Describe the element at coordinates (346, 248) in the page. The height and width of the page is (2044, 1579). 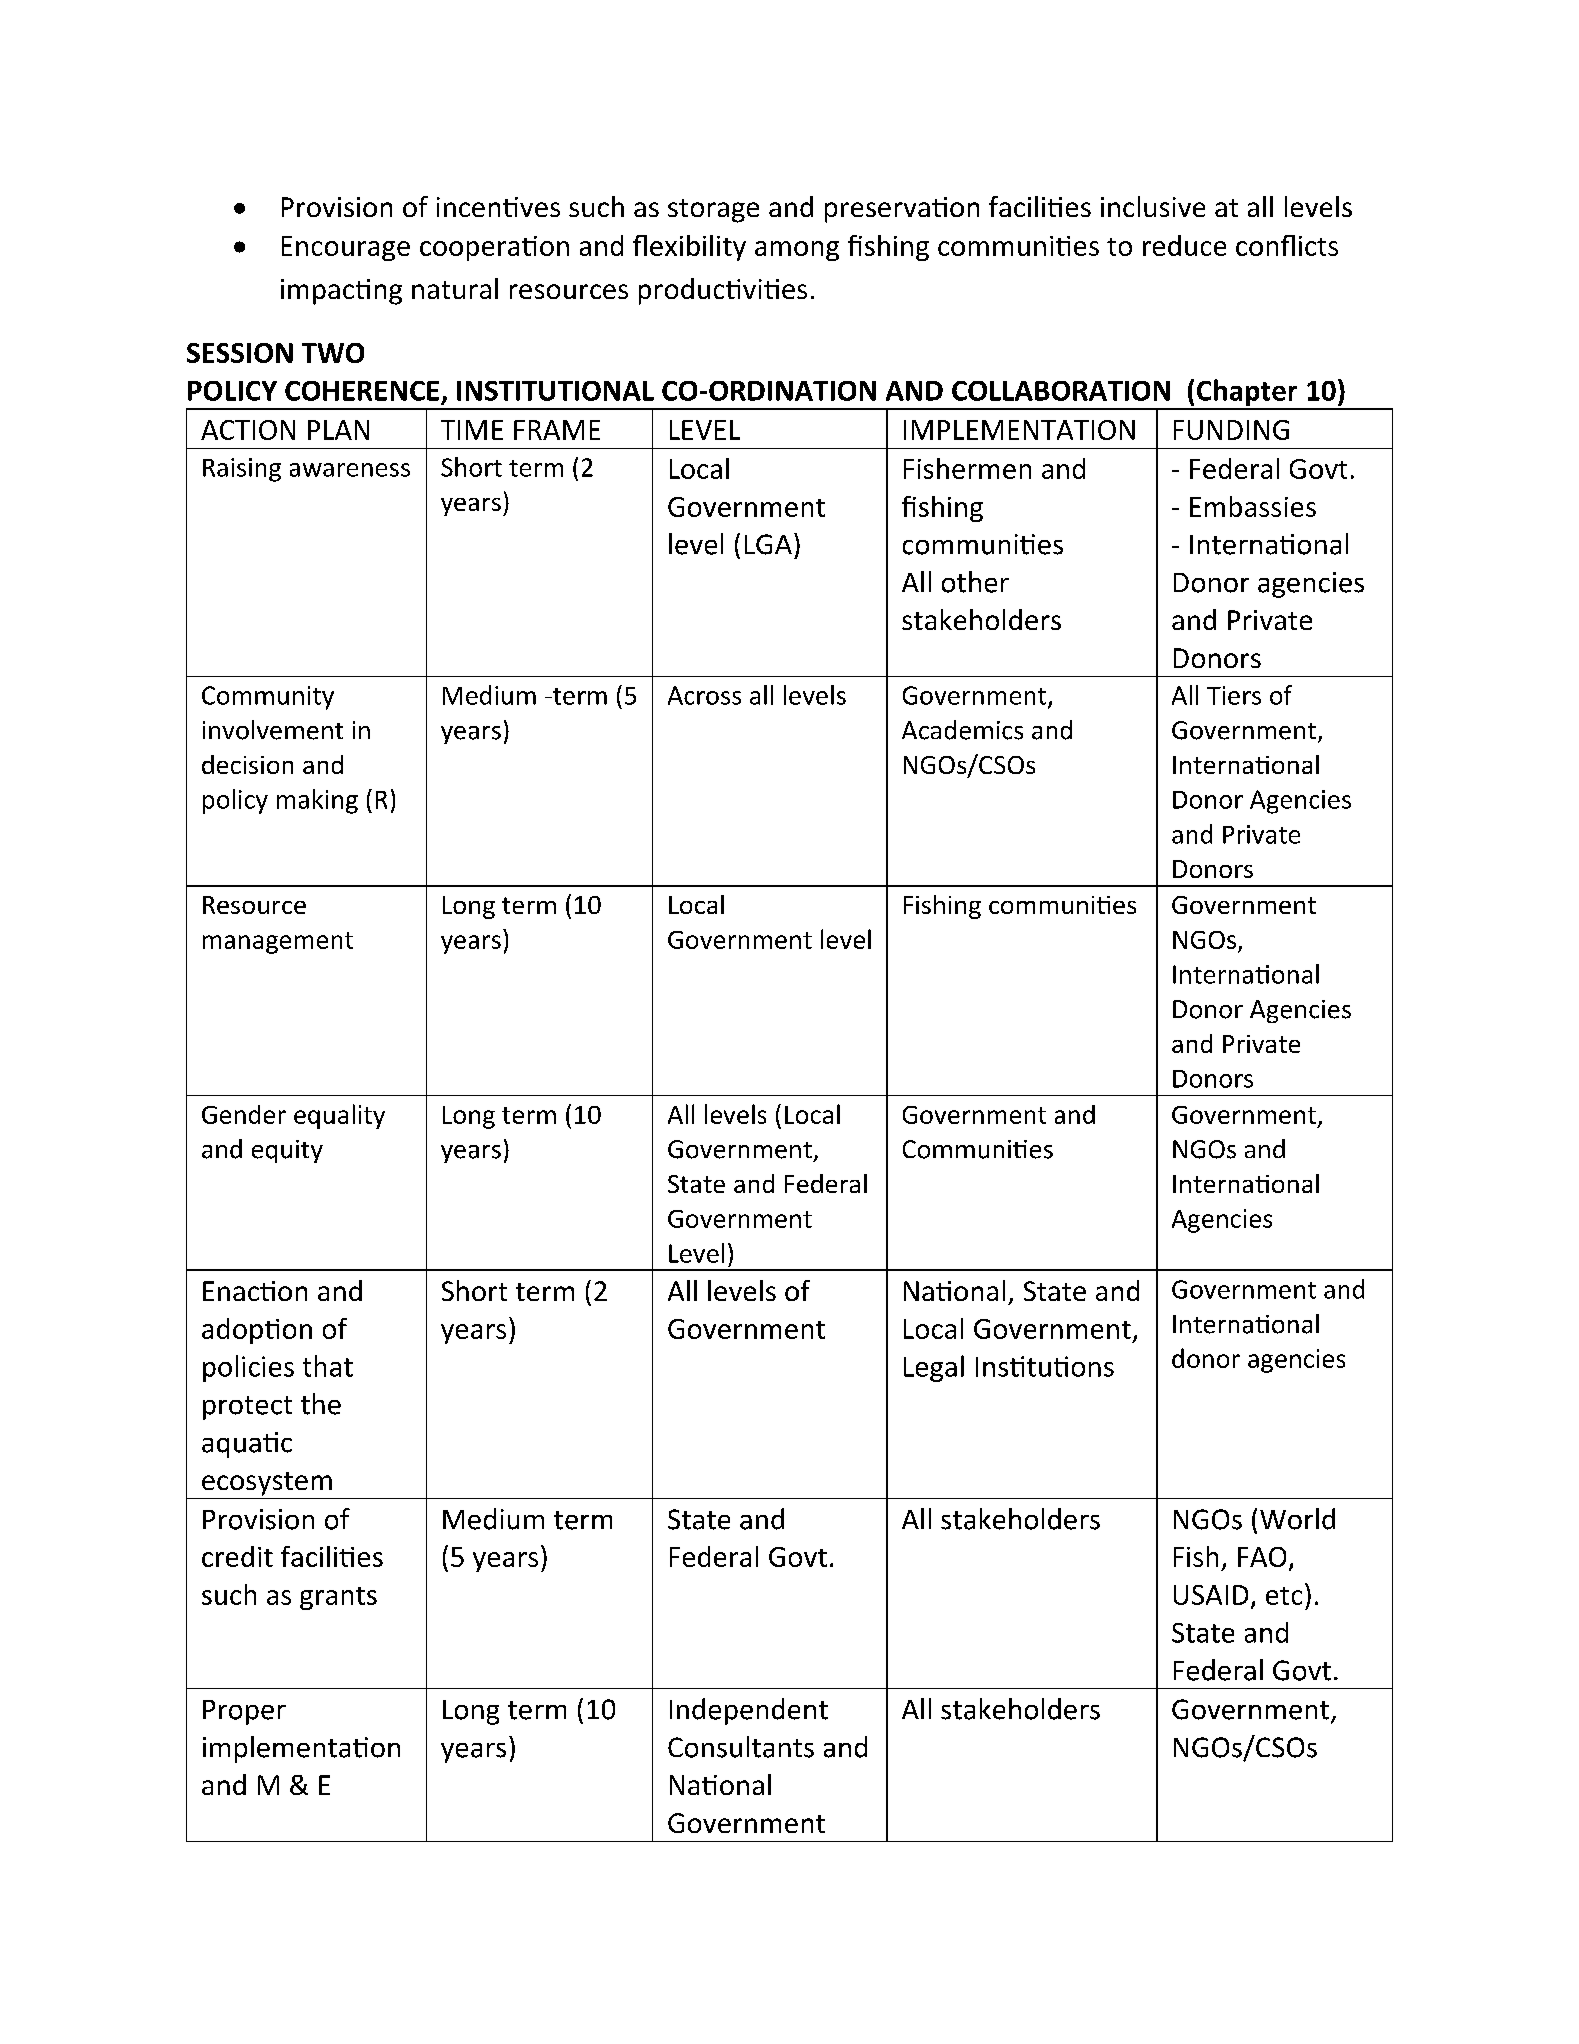
I see `Encourage` at that location.
